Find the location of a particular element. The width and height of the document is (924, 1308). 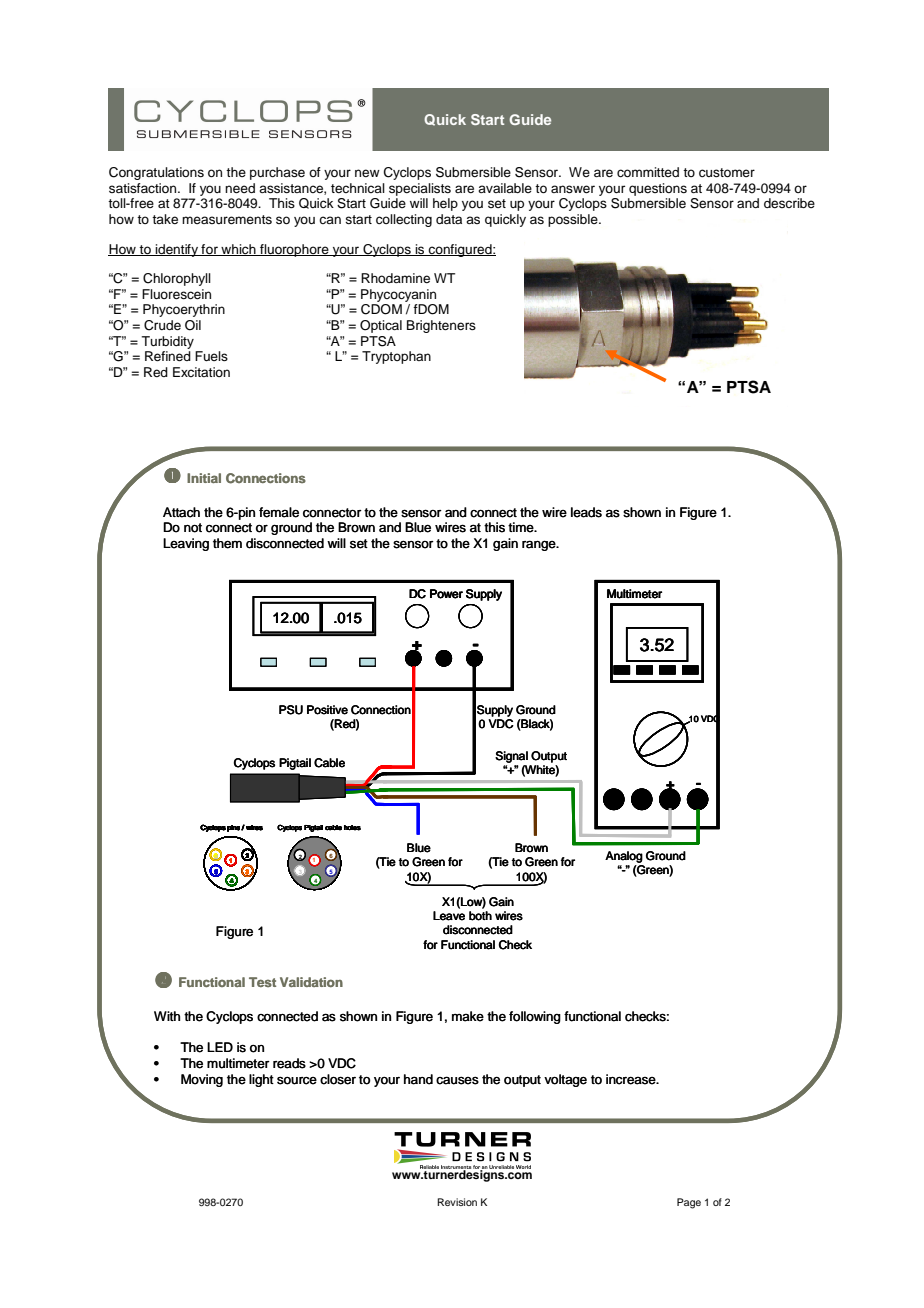

Refined is located at coordinates (168, 356).
